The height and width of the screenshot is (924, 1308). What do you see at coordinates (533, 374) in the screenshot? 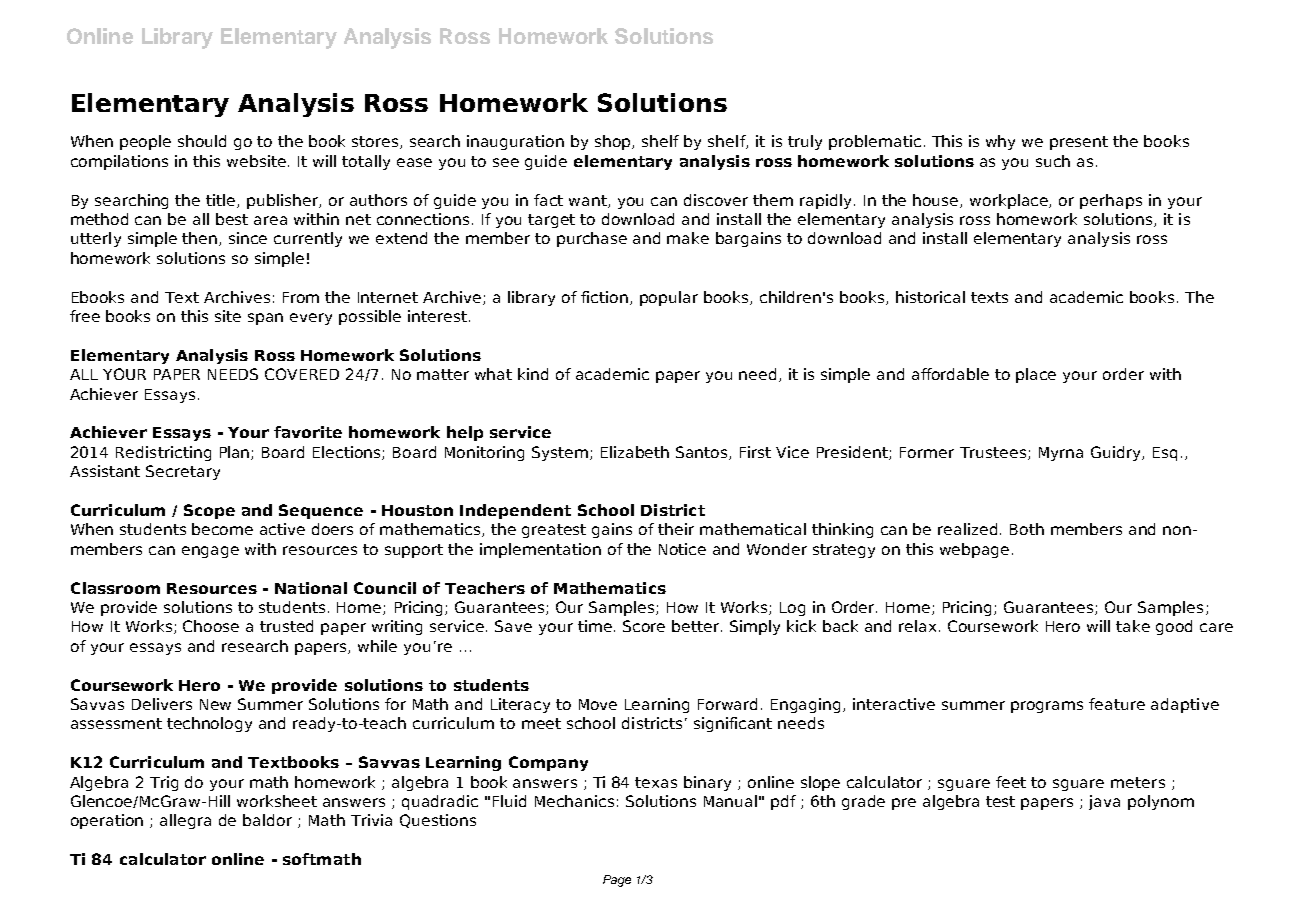
I see `kind` at bounding box center [533, 374].
